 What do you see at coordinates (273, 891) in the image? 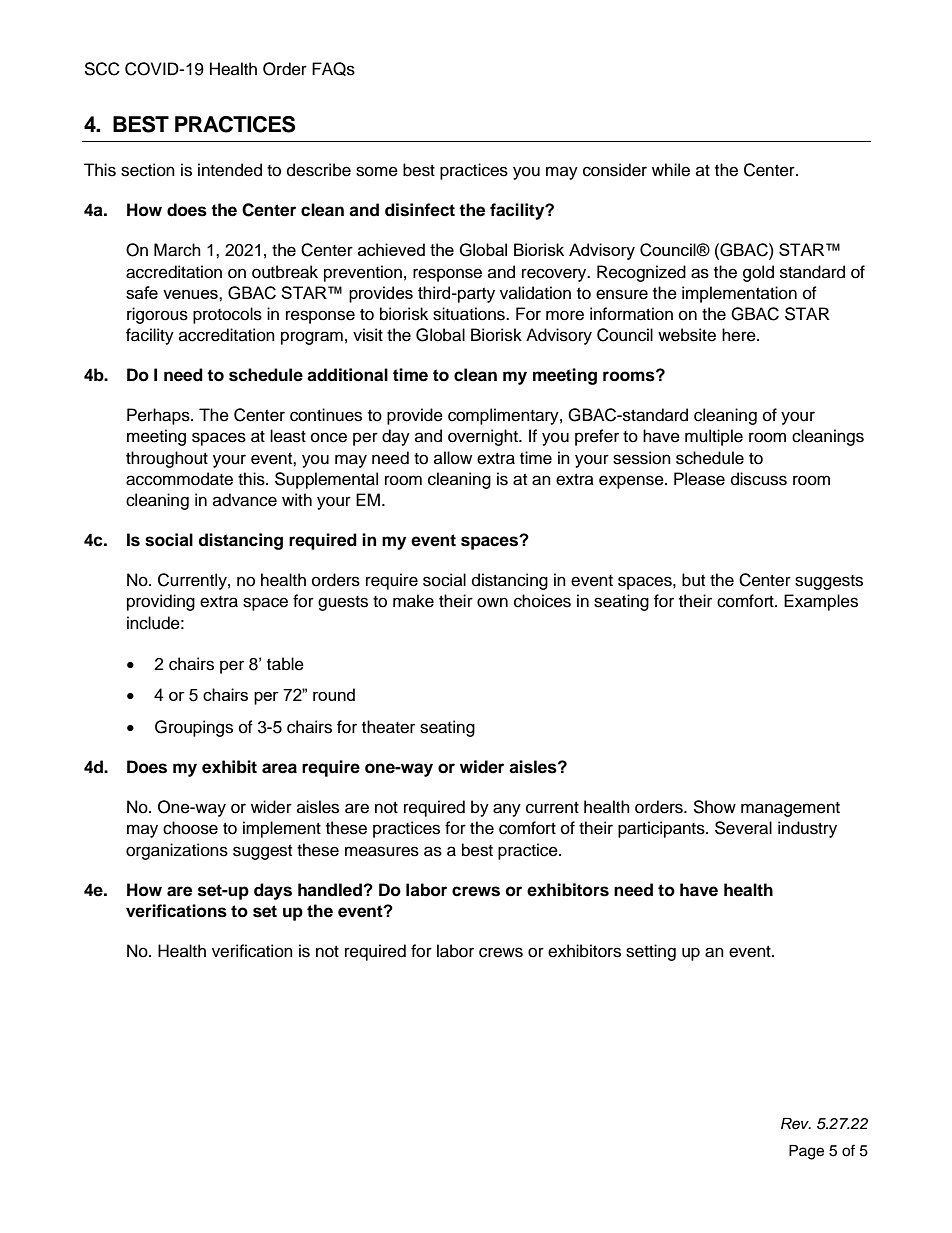
I see `days` at bounding box center [273, 891].
